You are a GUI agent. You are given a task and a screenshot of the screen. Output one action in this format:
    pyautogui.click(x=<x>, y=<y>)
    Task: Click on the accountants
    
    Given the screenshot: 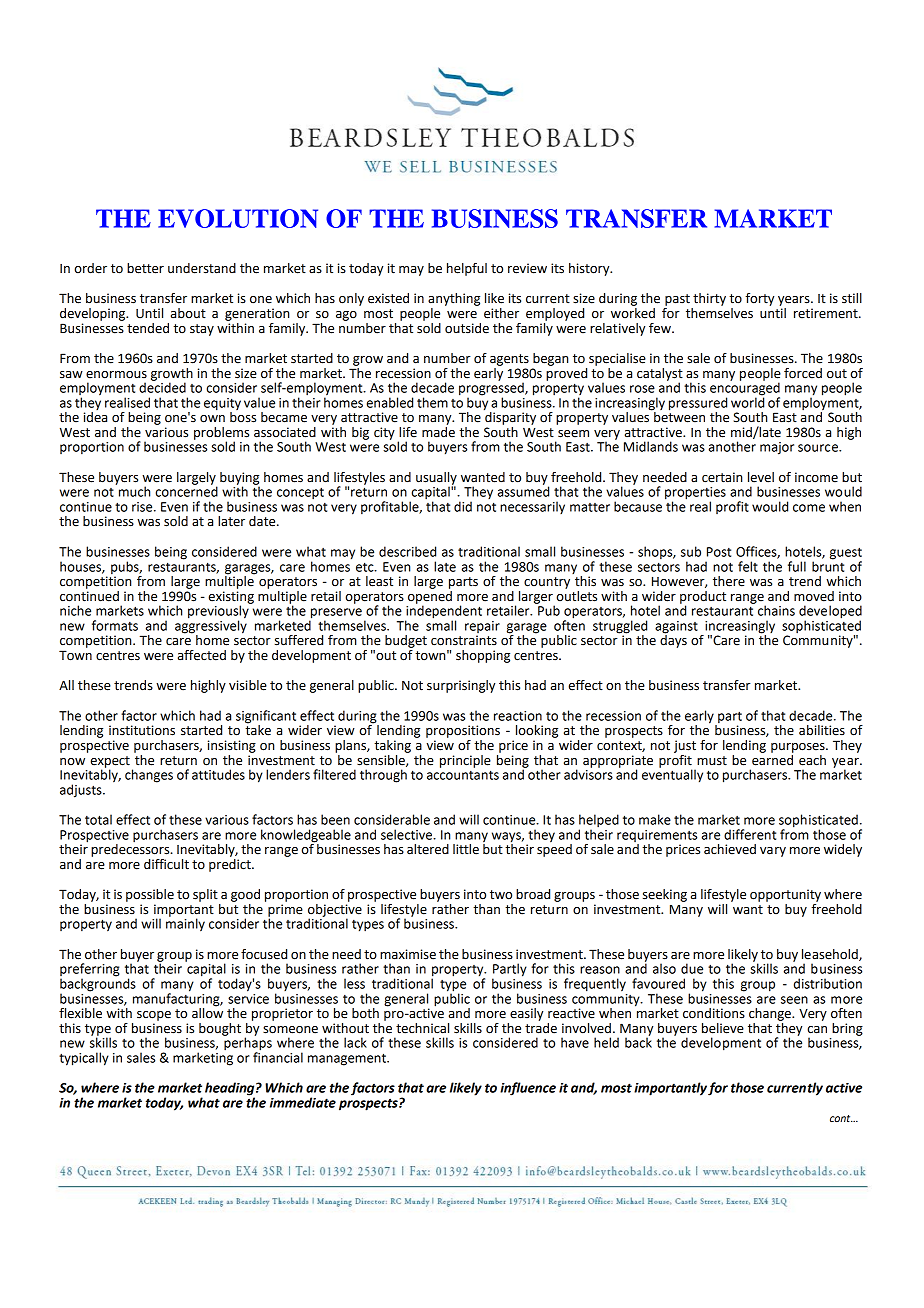 What is the action you would take?
    pyautogui.click(x=463, y=775)
